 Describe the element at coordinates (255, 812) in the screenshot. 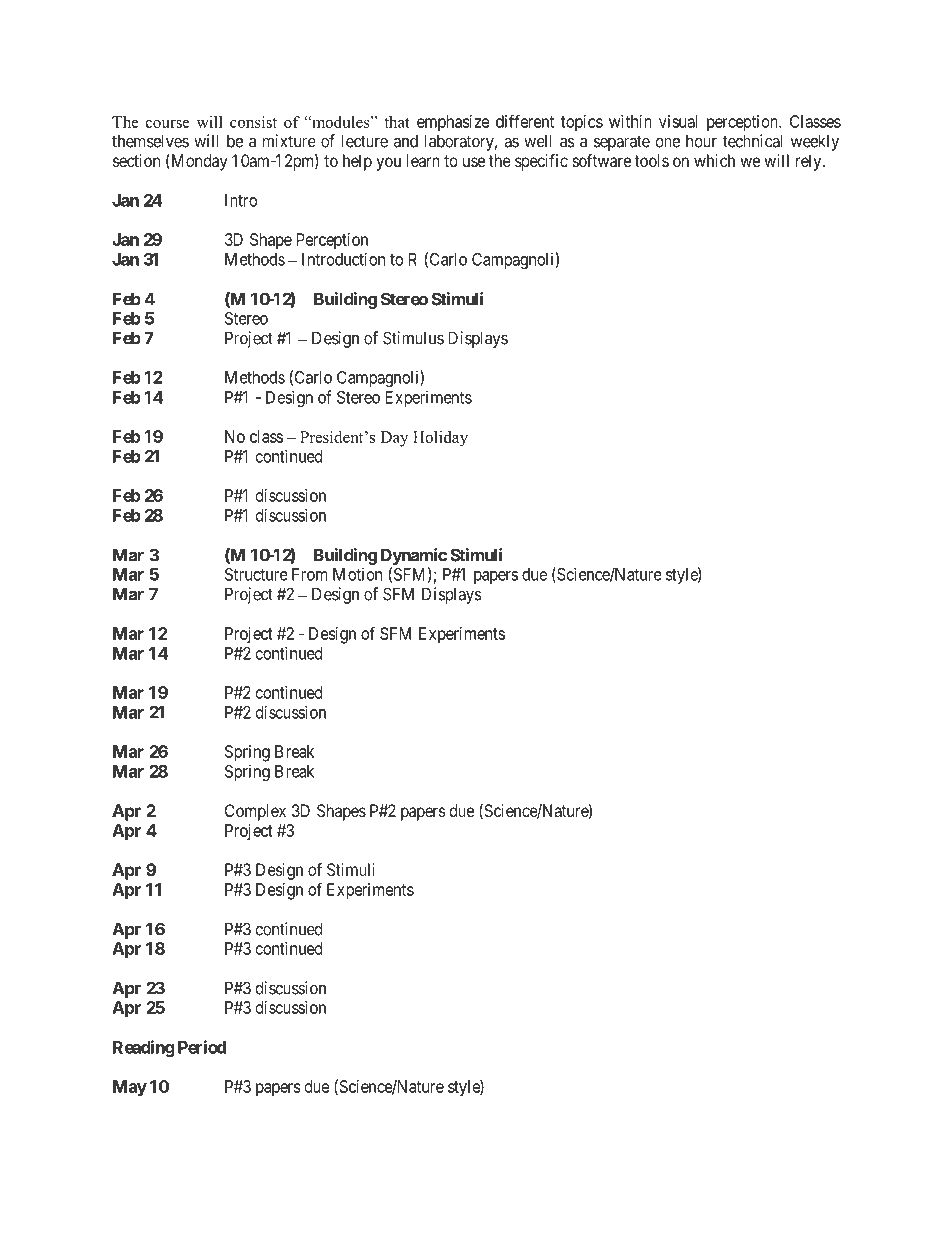

I see `Complex` at that location.
